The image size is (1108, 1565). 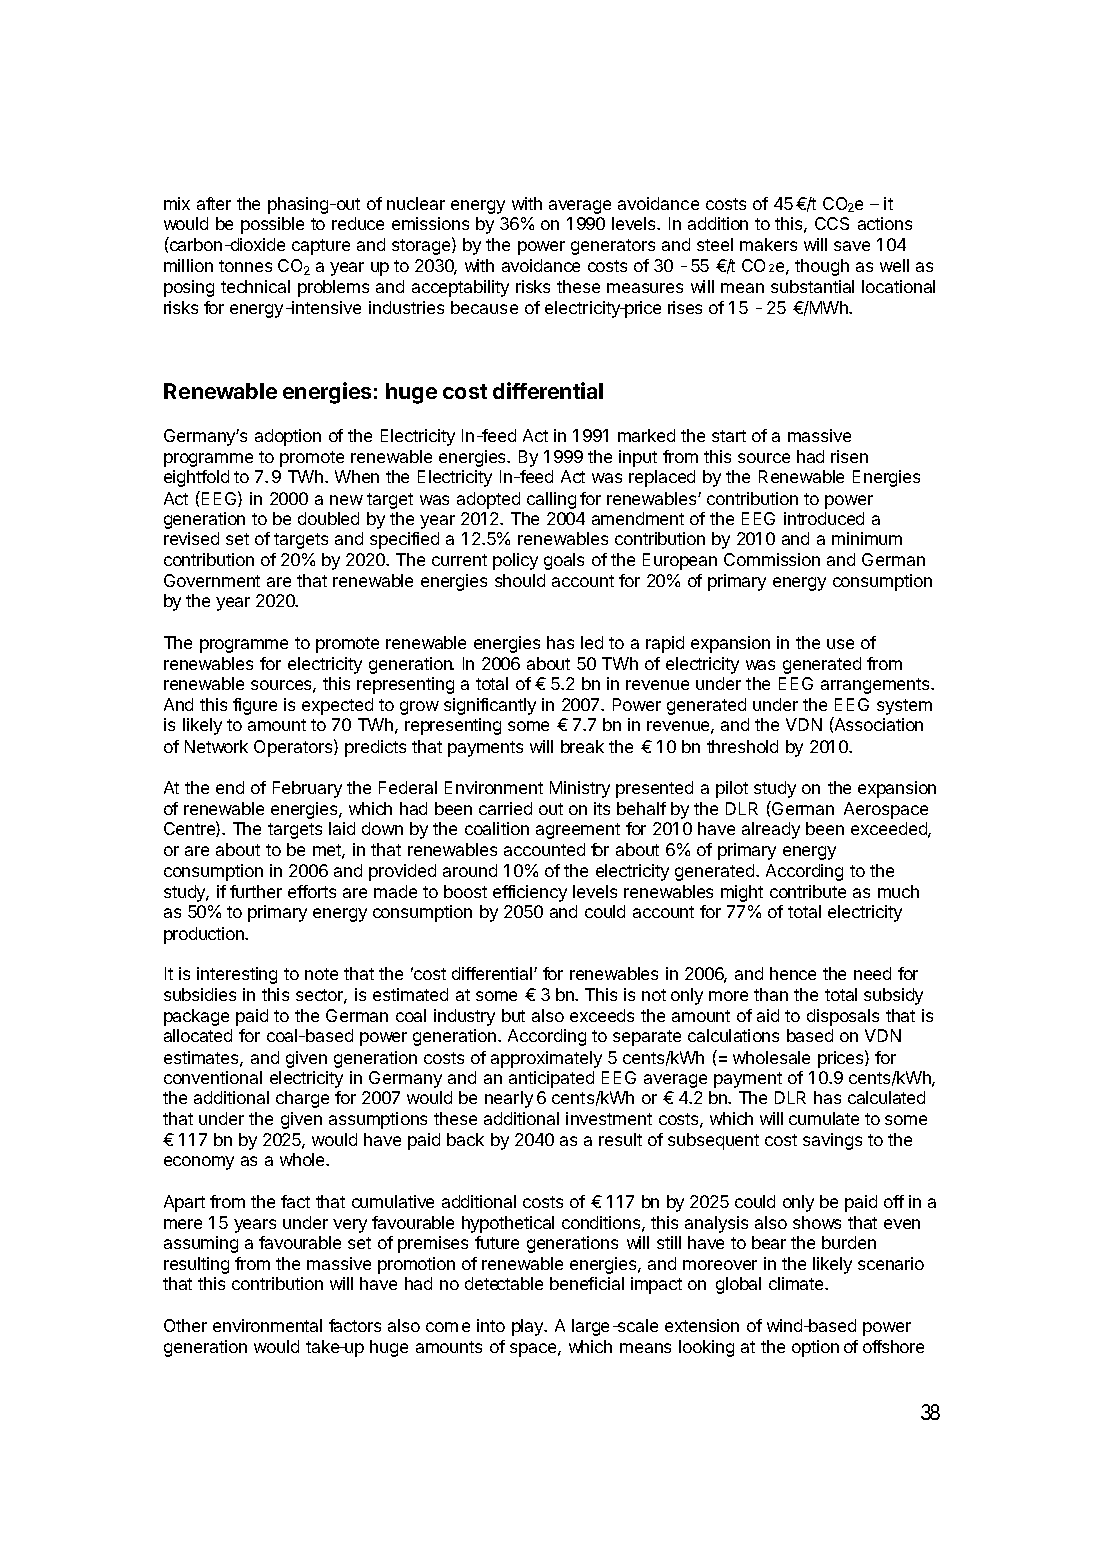 What do you see at coordinates (185, 1325) in the screenshot?
I see `Other` at bounding box center [185, 1325].
